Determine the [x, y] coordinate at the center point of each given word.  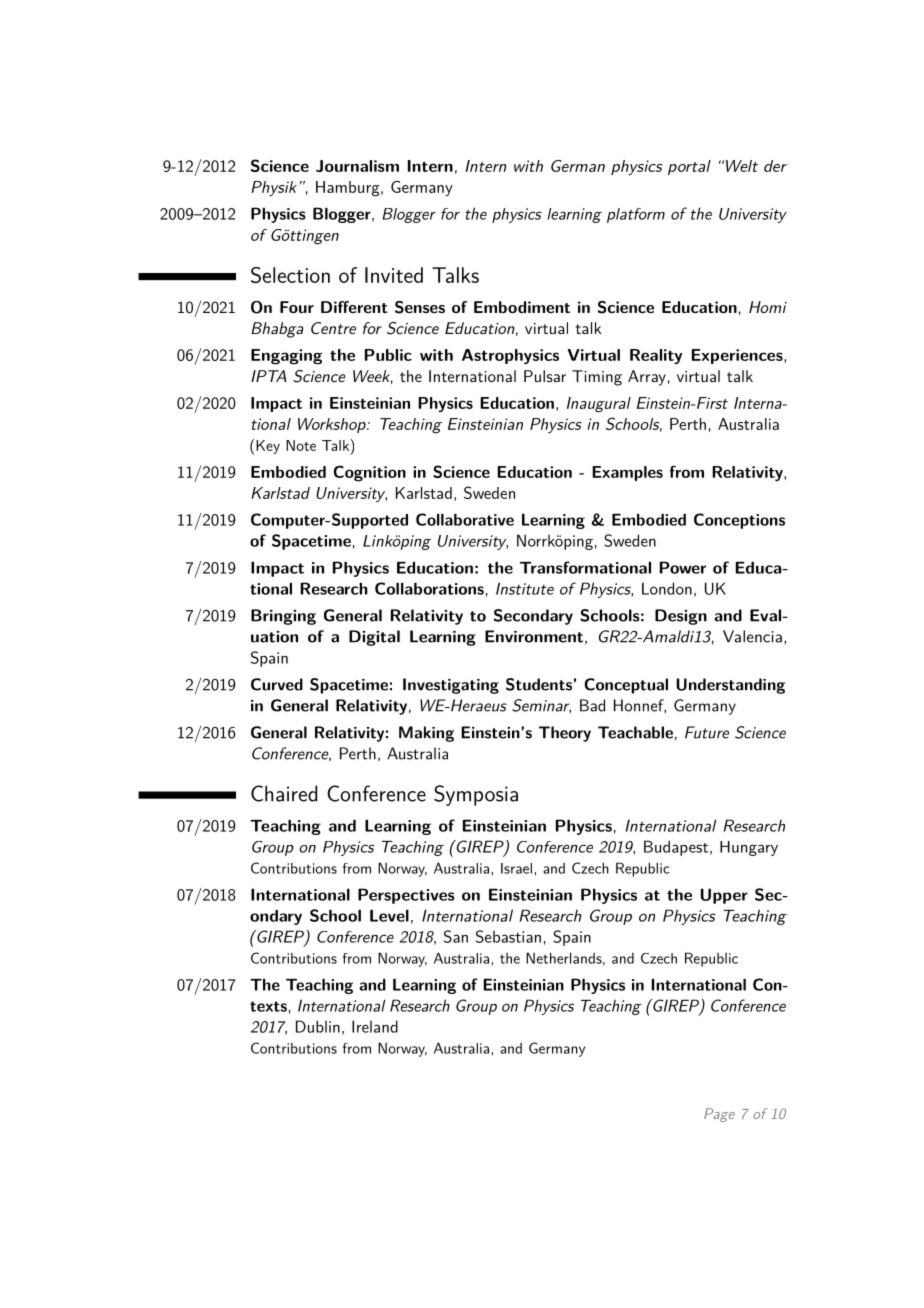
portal [689, 167]
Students [539, 684]
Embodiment [522, 307]
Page [719, 1115]
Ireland [375, 1026]
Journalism [357, 166]
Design [681, 617]
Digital [374, 638]
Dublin [318, 1026]
